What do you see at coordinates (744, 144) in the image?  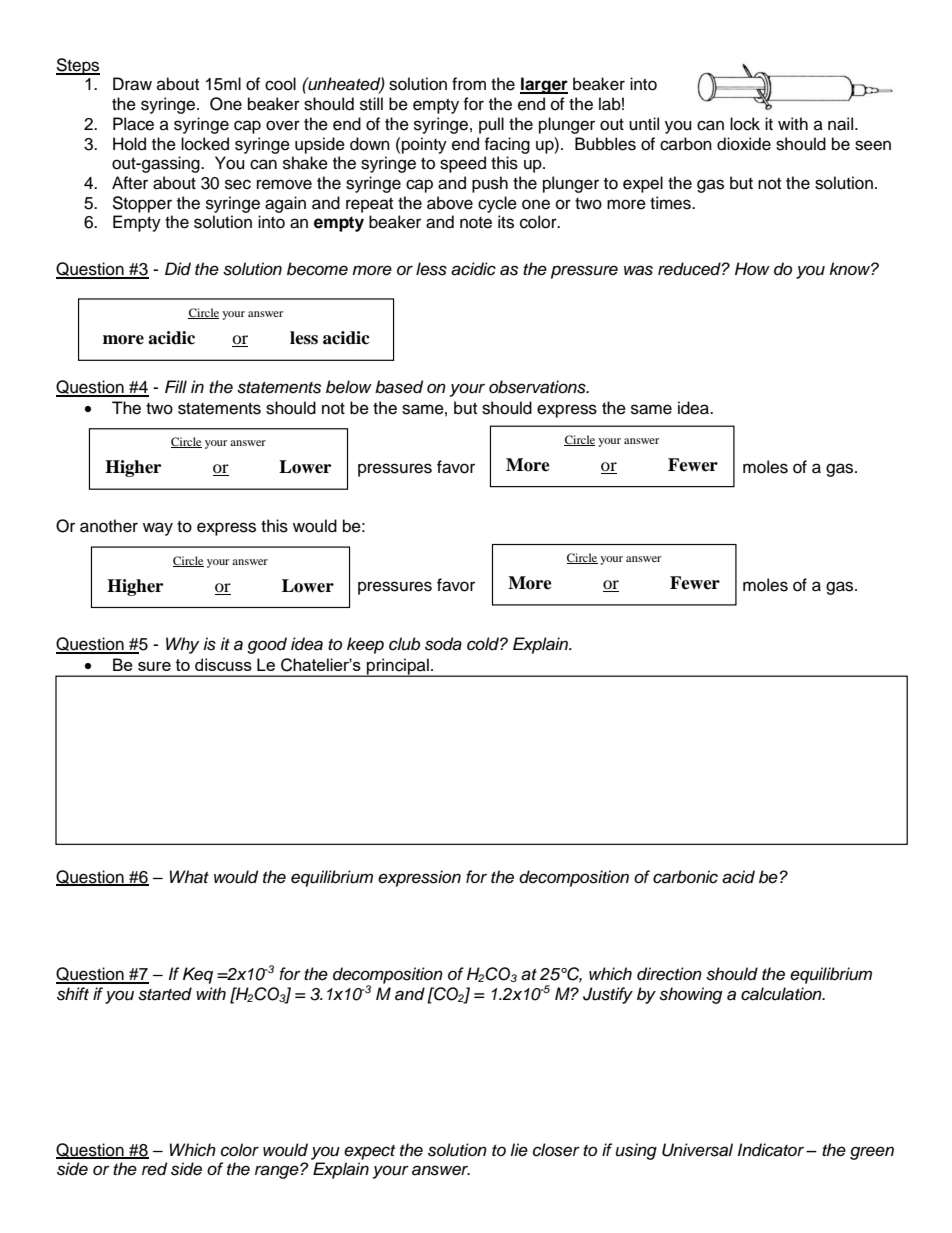 I see `dioxide` at bounding box center [744, 144].
